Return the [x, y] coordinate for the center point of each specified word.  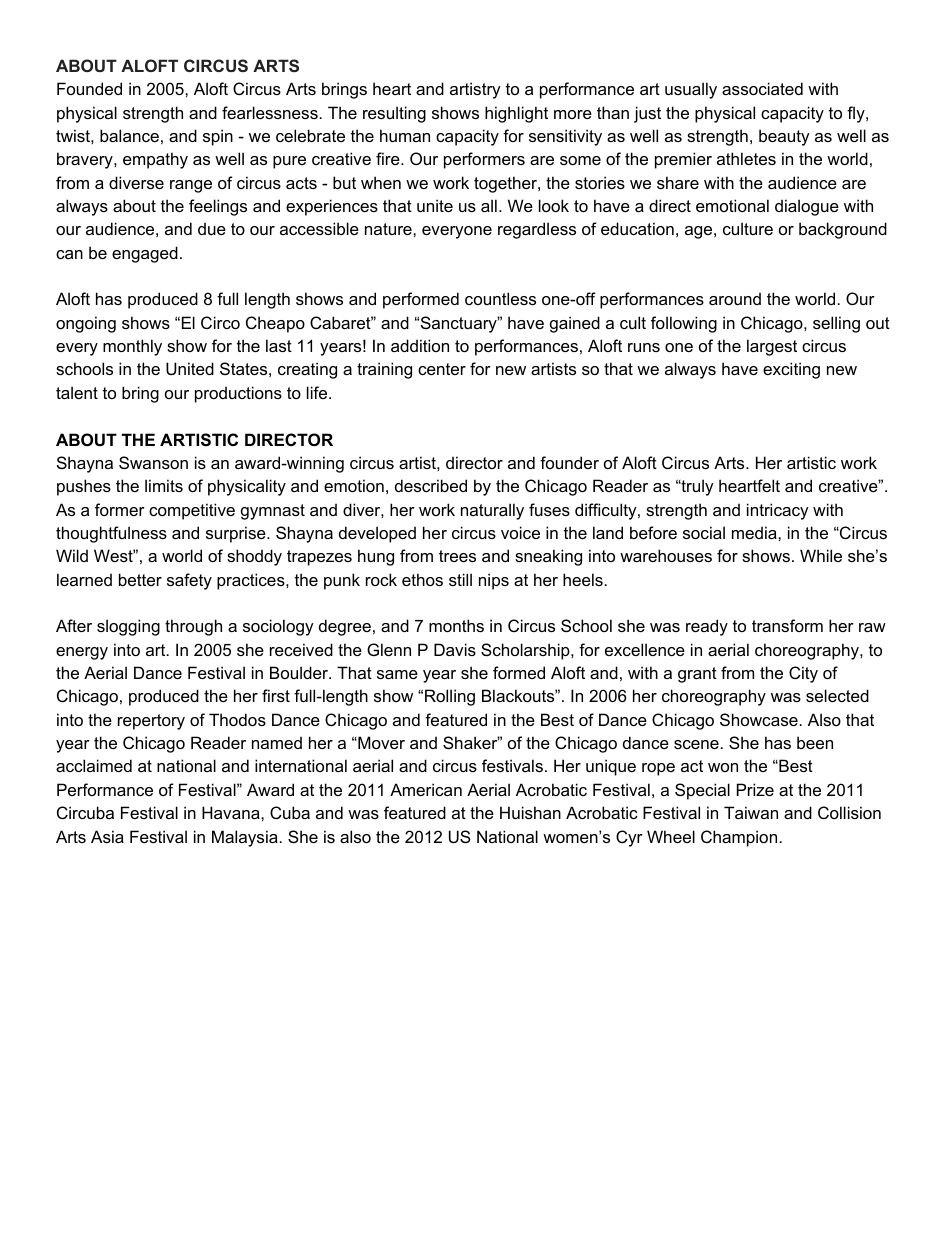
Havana [232, 812]
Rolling [450, 697]
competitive [192, 511]
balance [129, 135]
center [442, 369]
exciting [791, 370]
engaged [145, 254]
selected [837, 695]
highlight [516, 114]
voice [520, 532]
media [755, 532]
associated [762, 88]
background [843, 230]
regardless [537, 230]
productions [238, 394]
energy [82, 653]
